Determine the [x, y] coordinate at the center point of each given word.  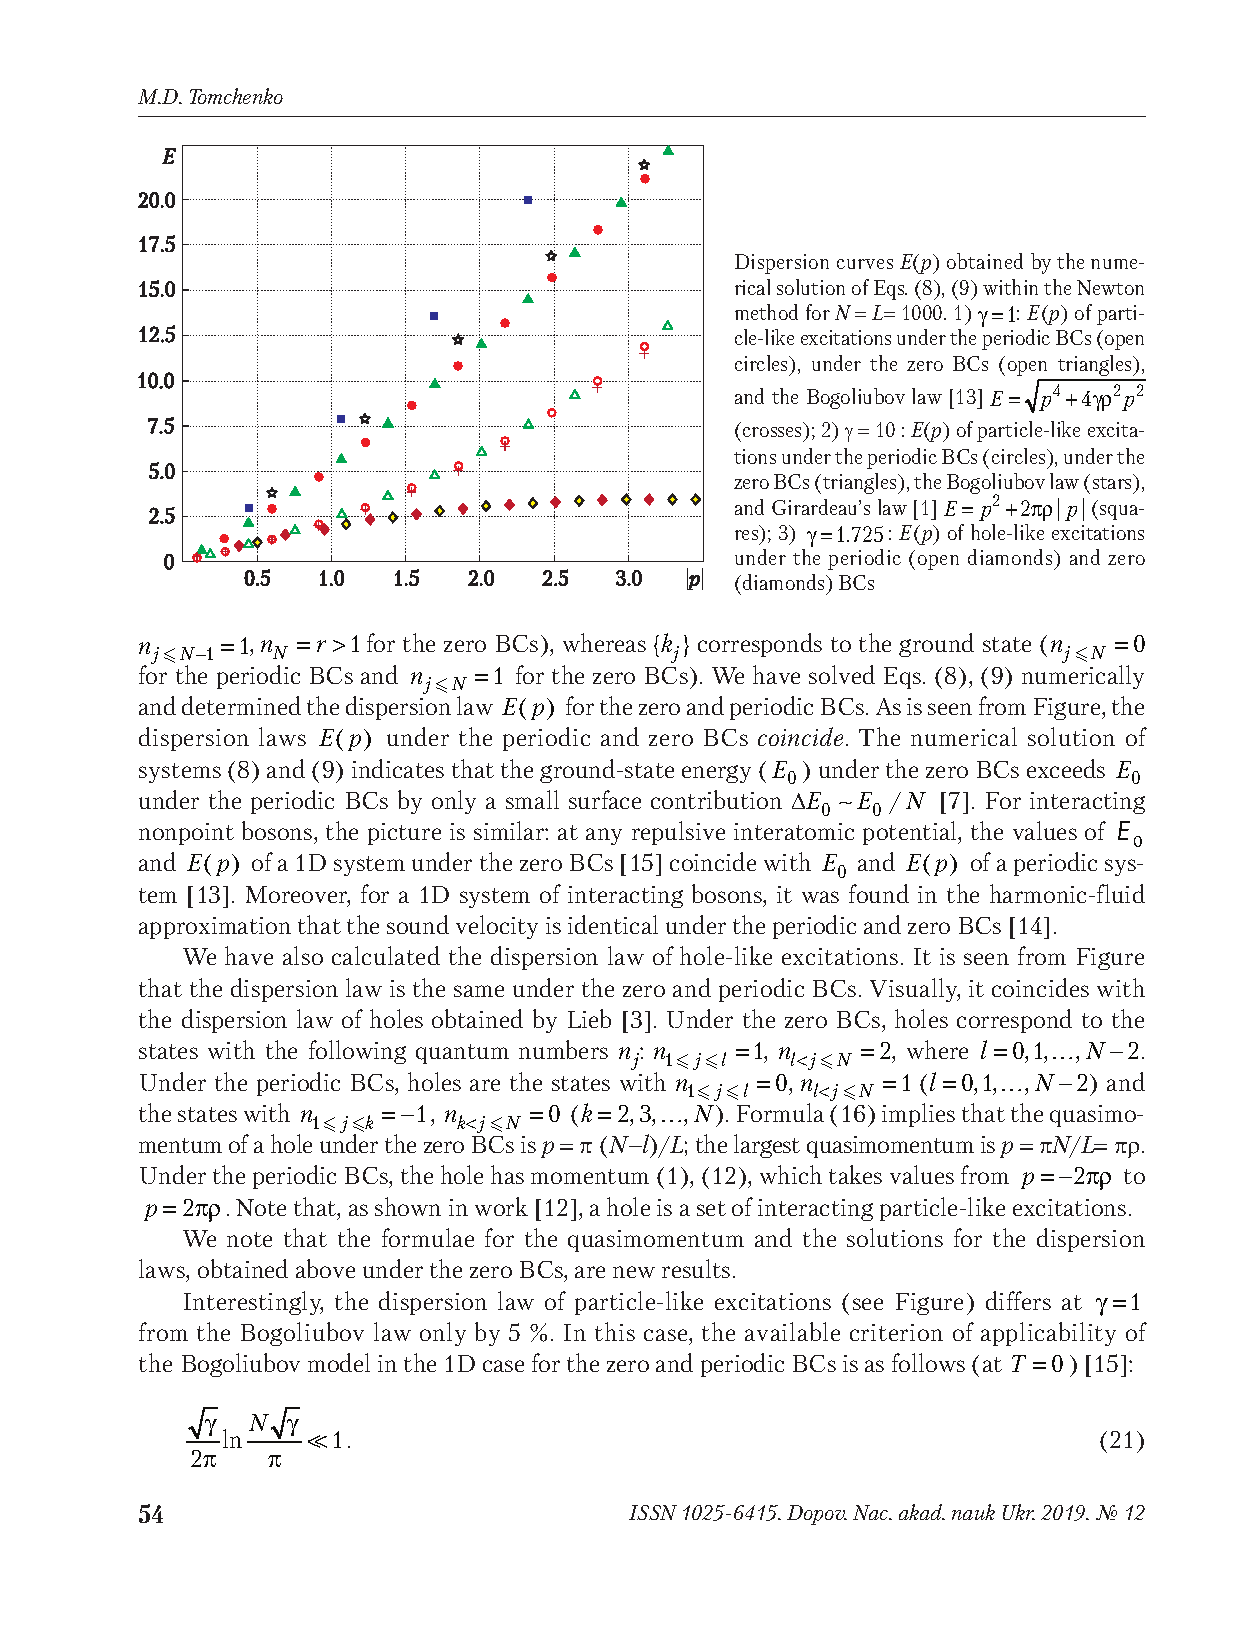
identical [613, 924]
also [303, 955]
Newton [1110, 287]
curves [865, 264]
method [766, 312]
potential [911, 833]
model [339, 1362]
